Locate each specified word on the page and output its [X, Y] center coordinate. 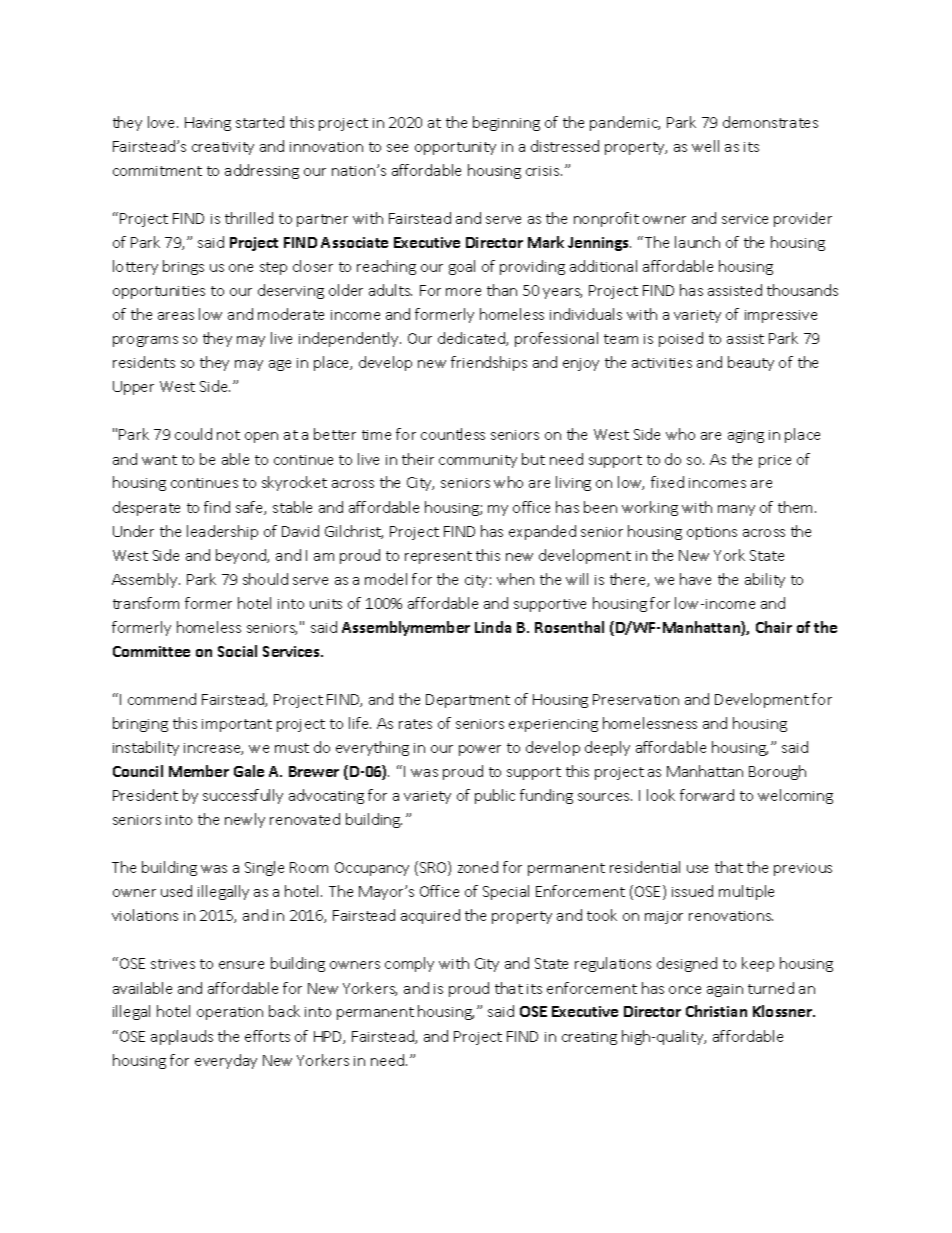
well [705, 146]
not [228, 435]
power [480, 750]
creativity [223, 148]
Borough [777, 772]
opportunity [455, 148]
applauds [182, 1037]
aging [746, 436]
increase [213, 749]
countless [453, 434]
